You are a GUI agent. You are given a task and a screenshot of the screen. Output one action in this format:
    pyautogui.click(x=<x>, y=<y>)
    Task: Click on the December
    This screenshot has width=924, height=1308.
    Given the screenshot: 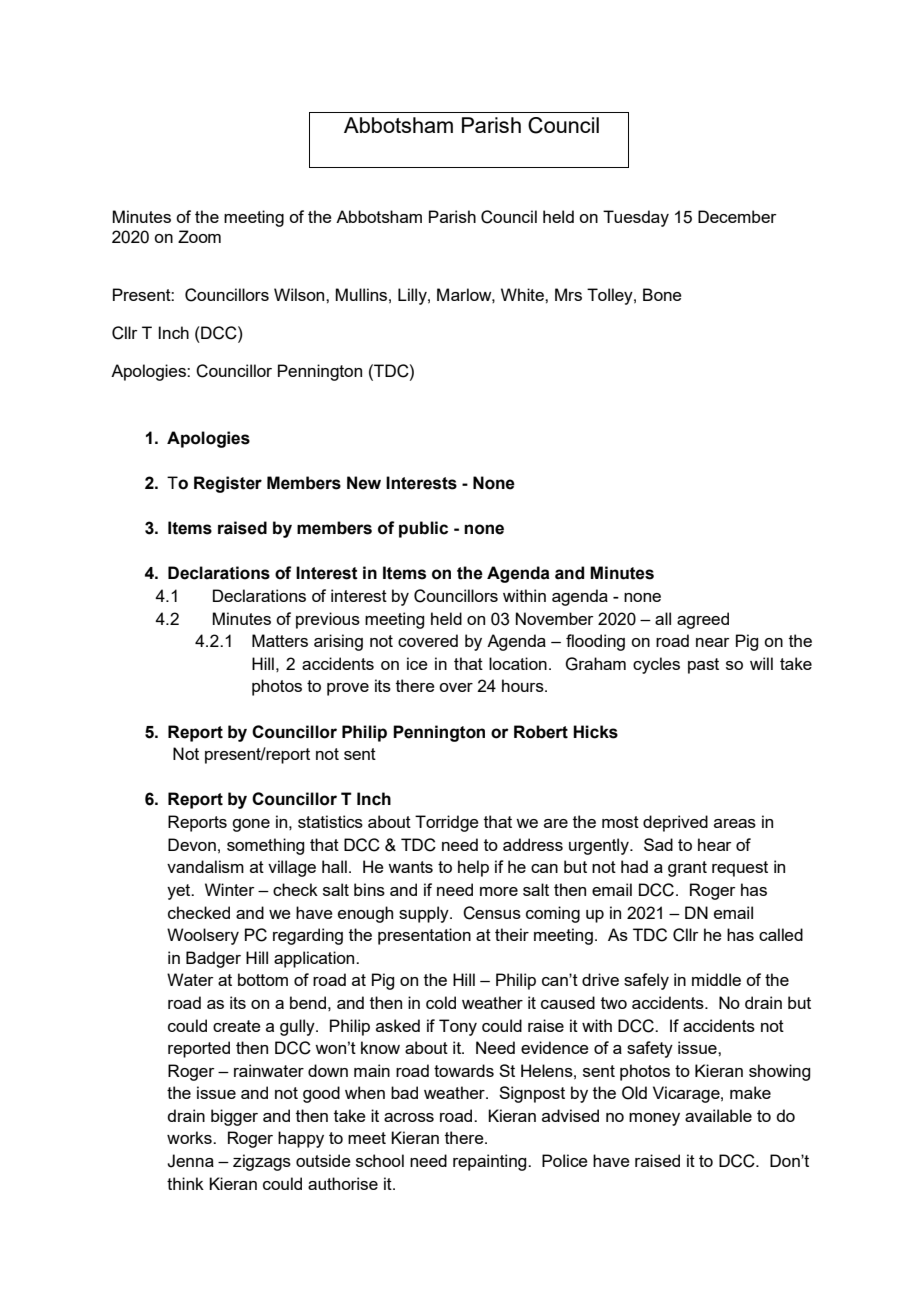 What is the action you would take?
    pyautogui.click(x=737, y=216)
